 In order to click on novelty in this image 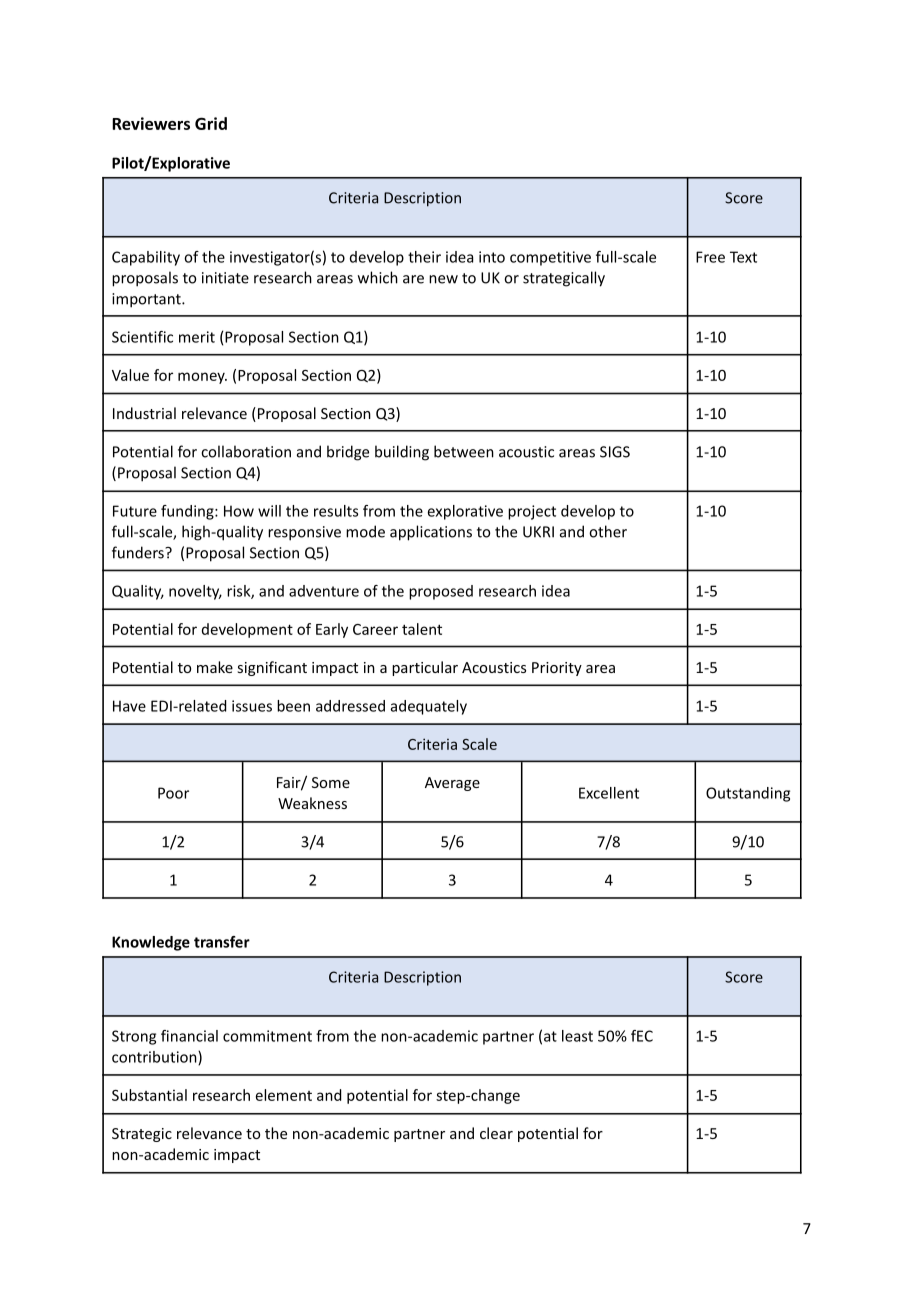, I will do `click(195, 592)`.
